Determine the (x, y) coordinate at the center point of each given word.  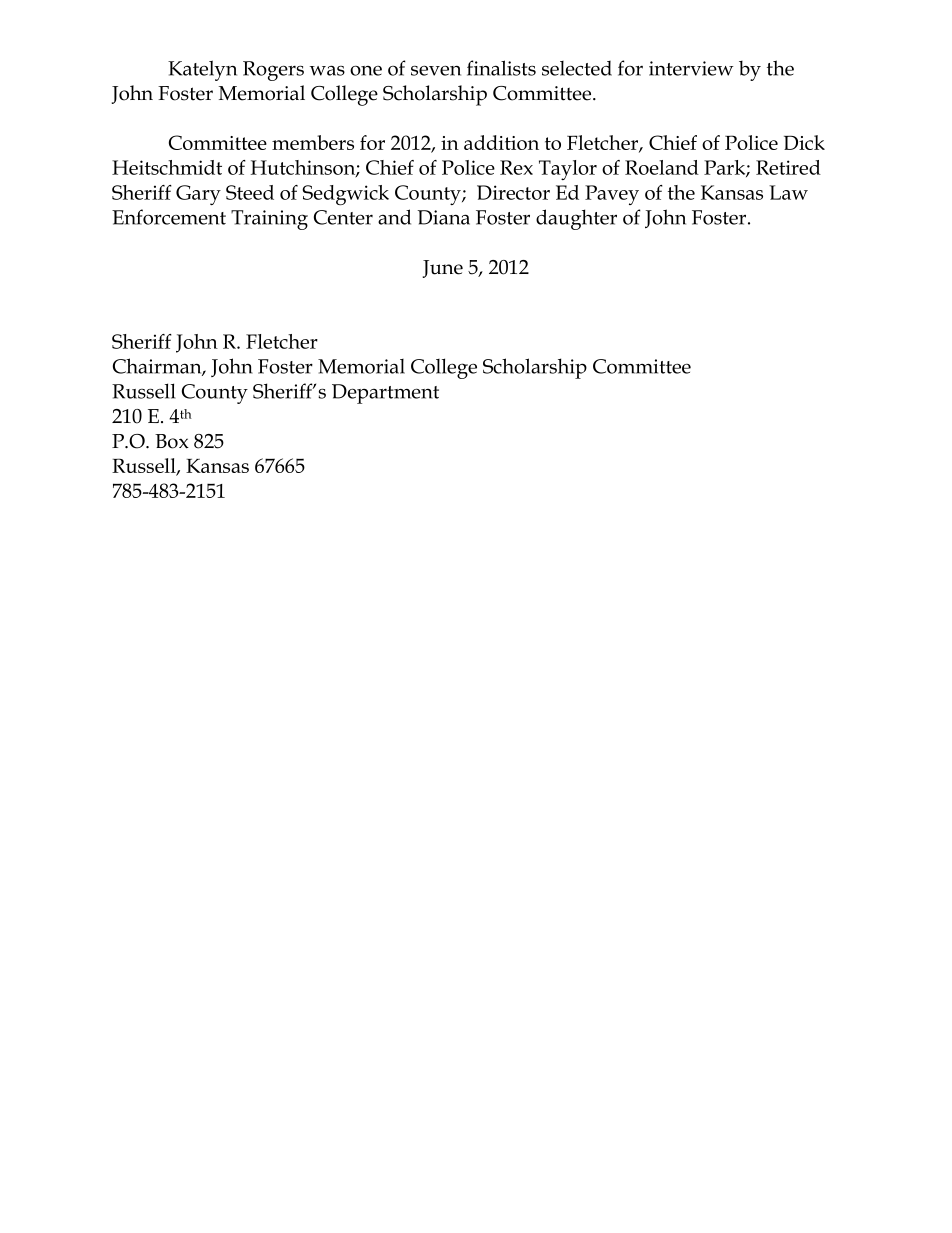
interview (691, 68)
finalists (501, 68)
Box (172, 441)
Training (269, 220)
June (442, 269)
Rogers (273, 71)
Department (385, 394)
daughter (576, 219)
